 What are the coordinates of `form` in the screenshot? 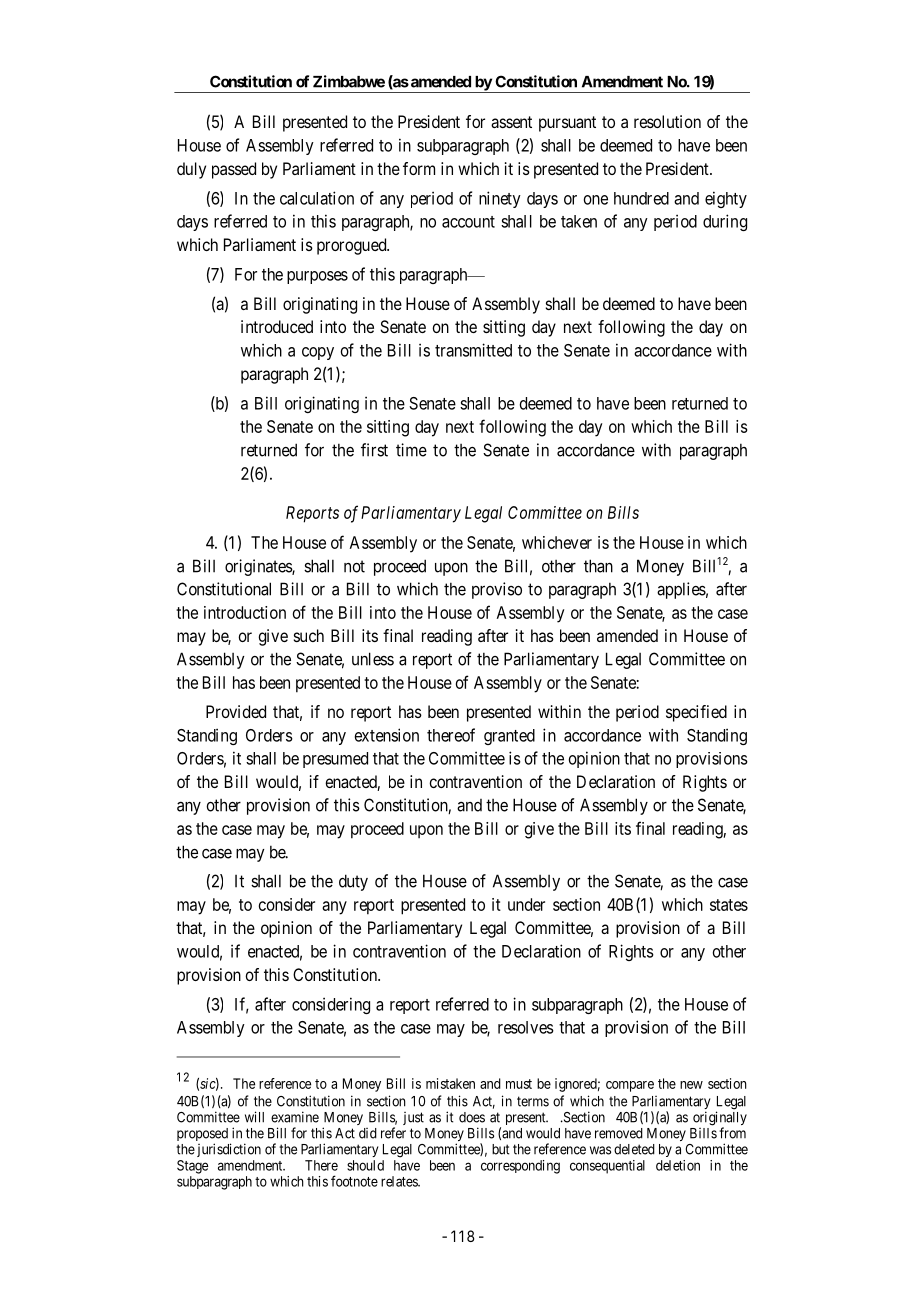 It's located at (419, 168).
